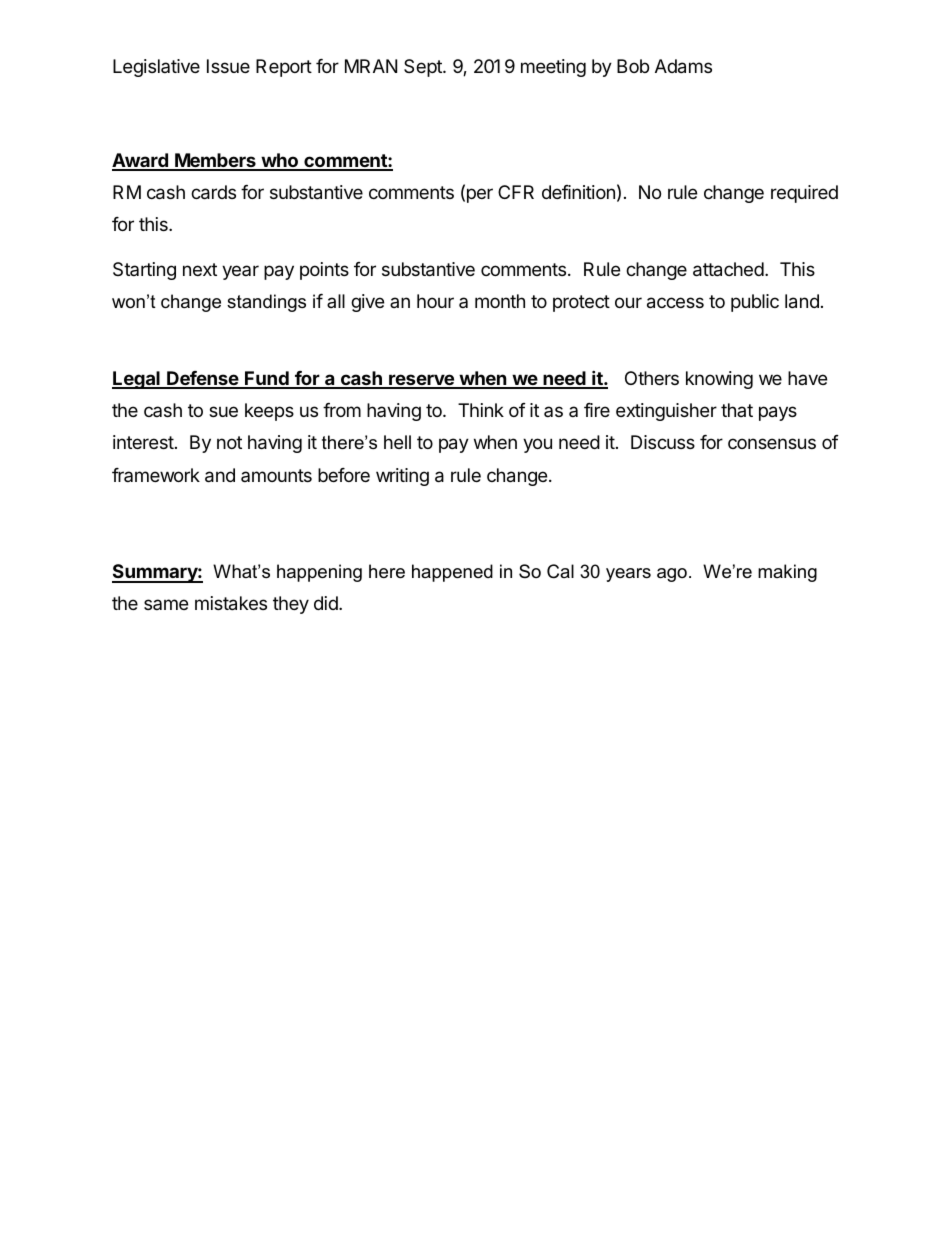  What do you see at coordinates (755, 303) in the image?
I see `public` at bounding box center [755, 303].
